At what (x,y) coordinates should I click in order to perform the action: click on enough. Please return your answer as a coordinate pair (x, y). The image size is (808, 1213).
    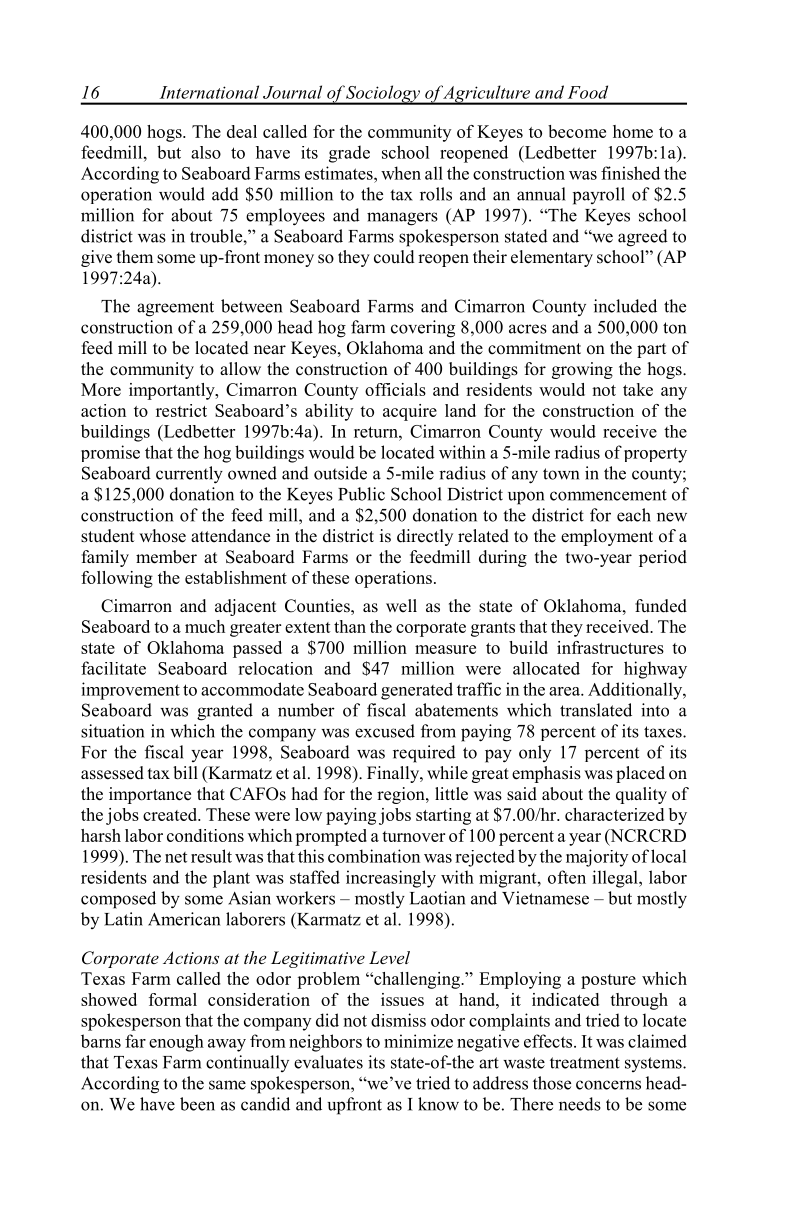
    Looking at the image, I should click on (176, 1043).
